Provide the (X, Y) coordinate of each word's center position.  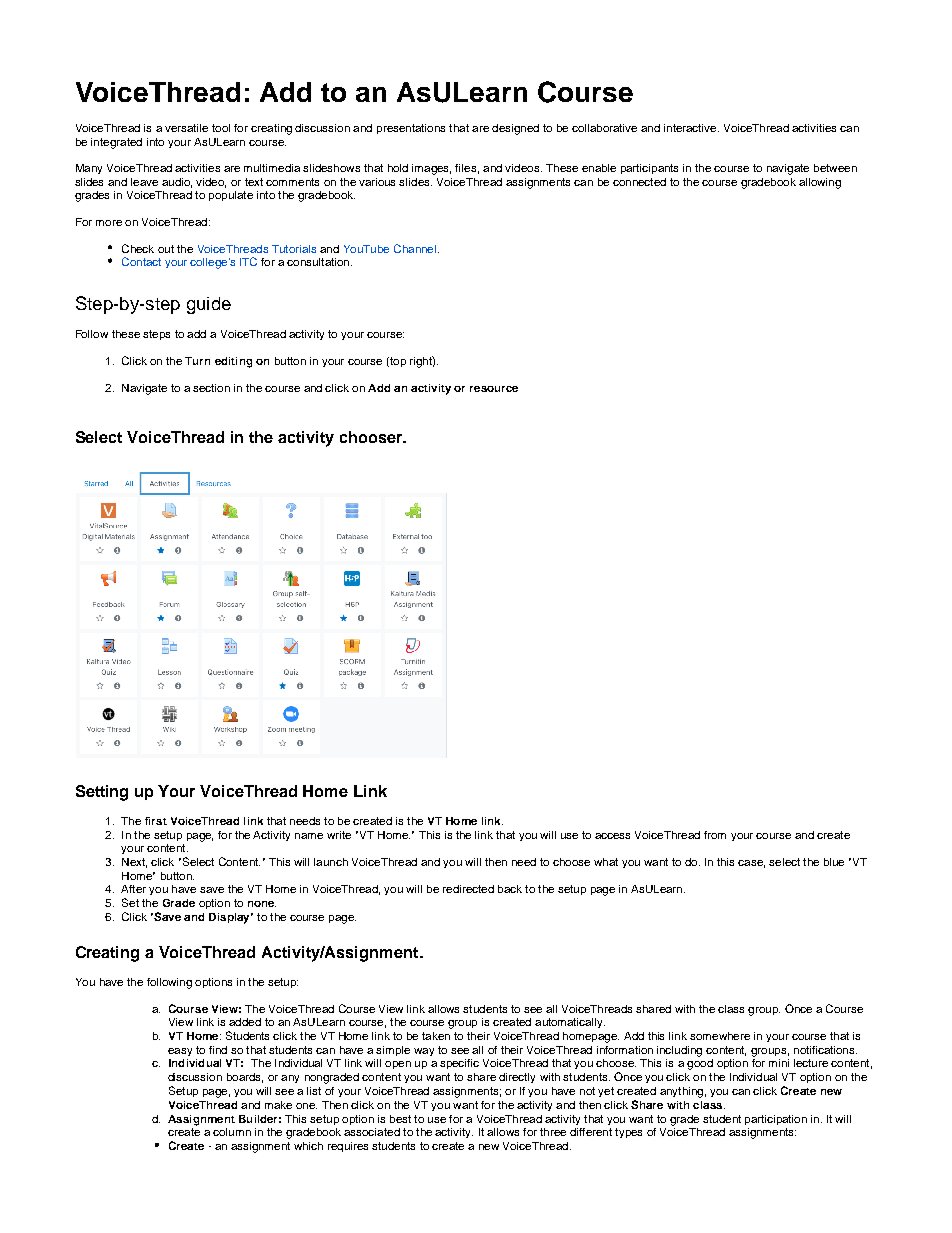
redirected (468, 889)
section (211, 388)
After (133, 889)
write (339, 835)
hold (398, 168)
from (715, 835)
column (232, 1132)
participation (776, 1120)
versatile (186, 128)
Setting (102, 793)
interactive (691, 128)
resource (494, 389)
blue (834, 862)
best (400, 1119)
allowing (820, 183)
